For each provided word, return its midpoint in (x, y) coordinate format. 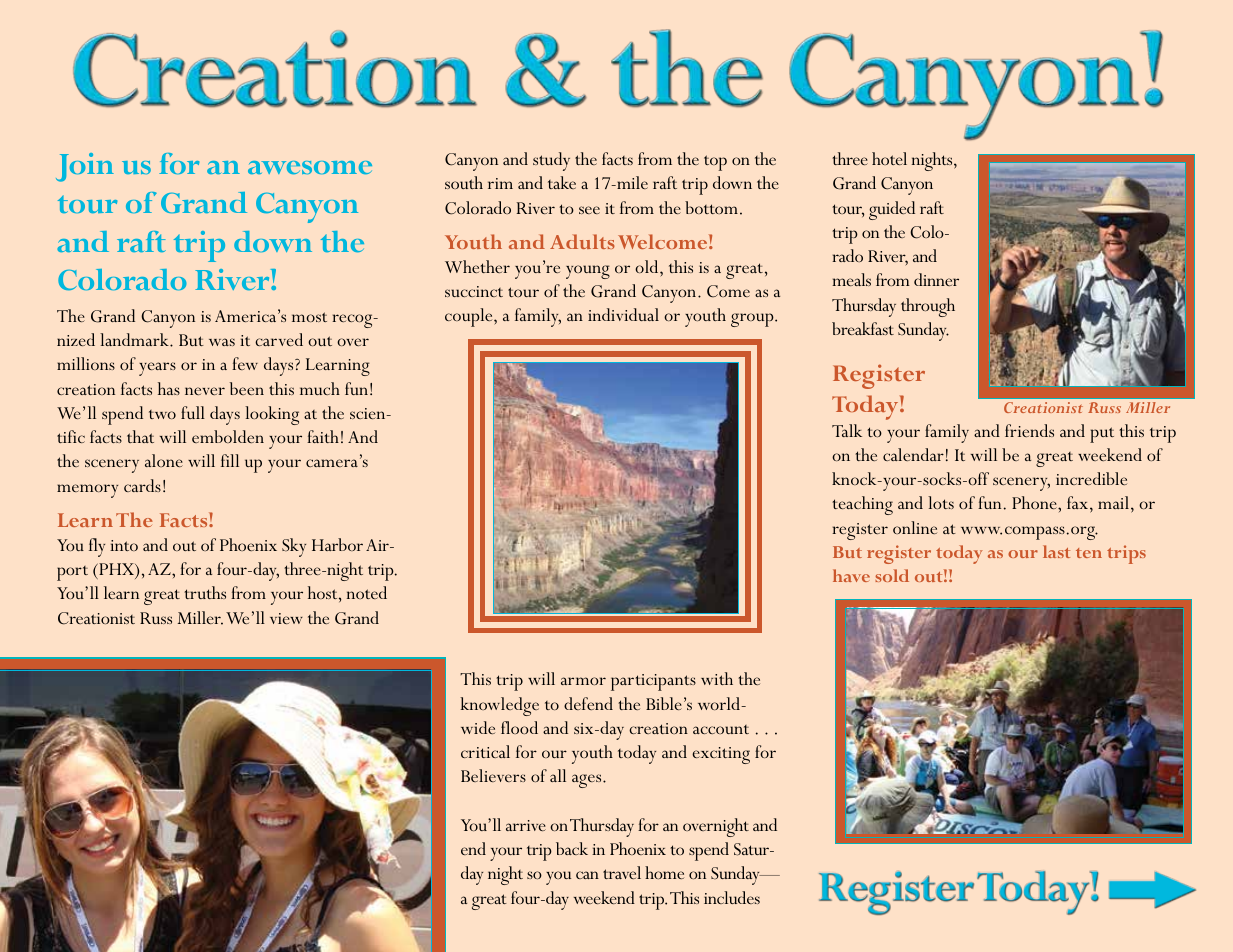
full (193, 412)
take (562, 182)
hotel (889, 158)
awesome (310, 167)
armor (583, 681)
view (286, 618)
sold (892, 575)
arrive (526, 825)
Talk (847, 430)
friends (1029, 430)
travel (622, 872)
